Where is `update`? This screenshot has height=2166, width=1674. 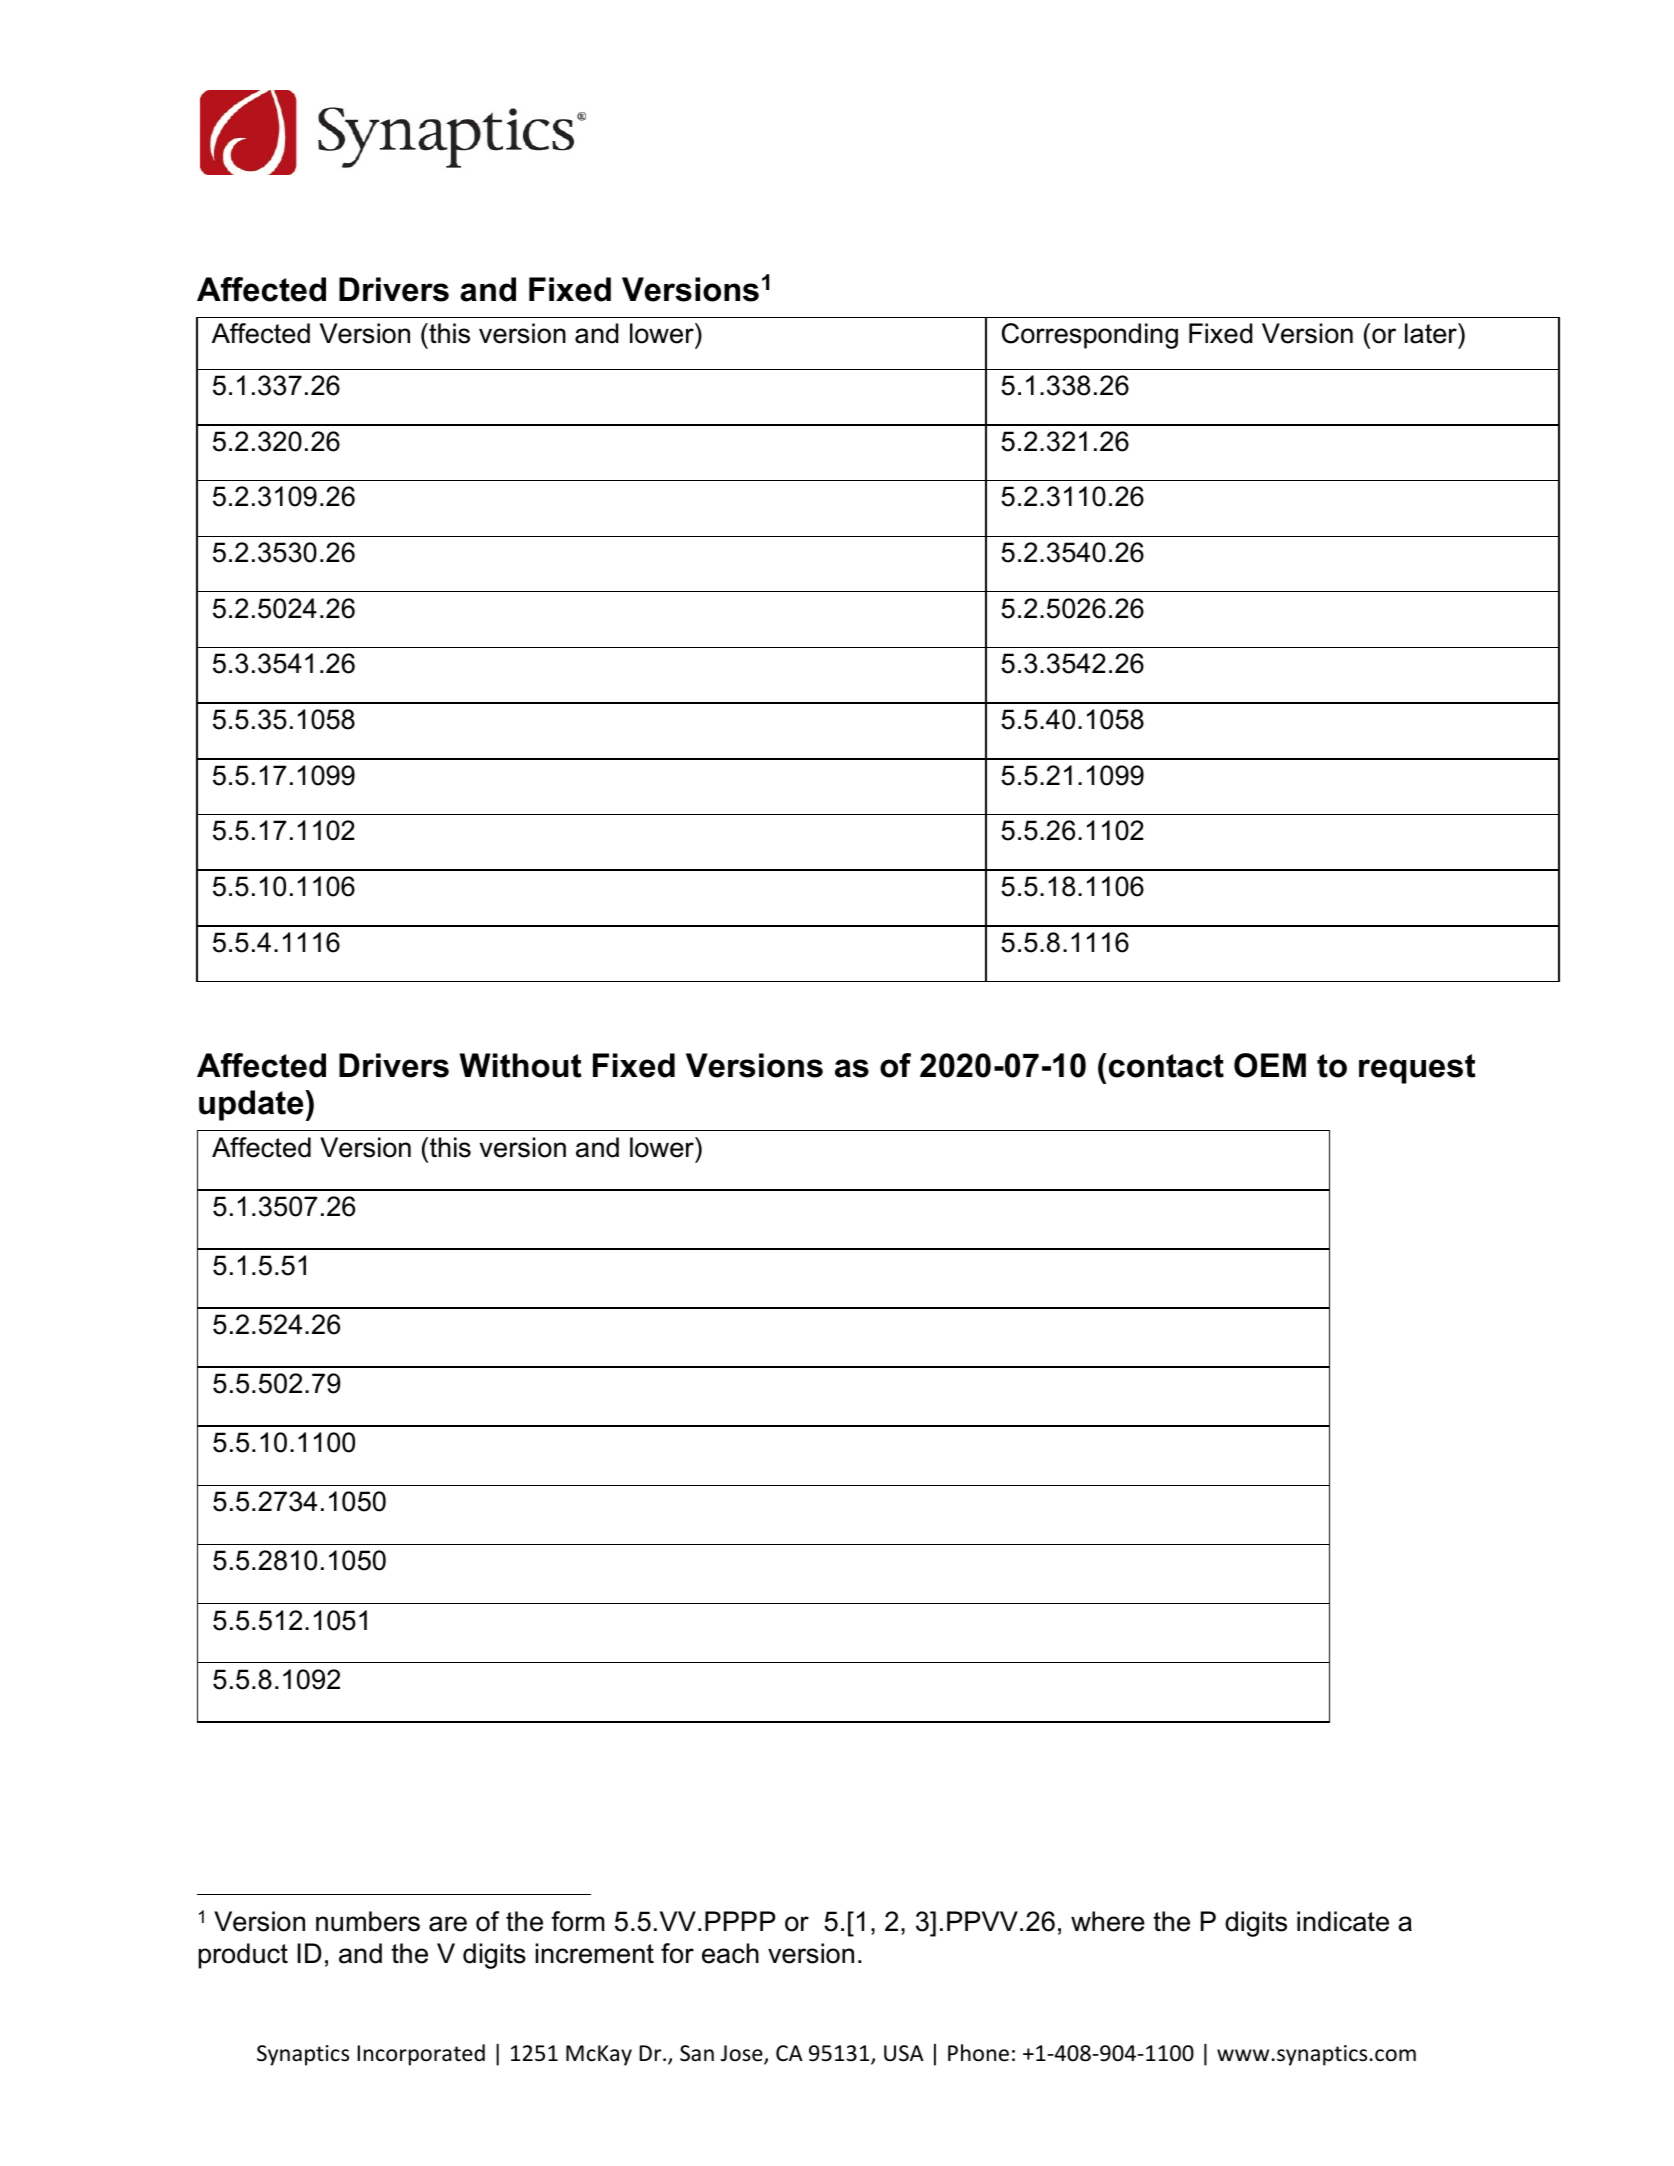 update is located at coordinates (252, 1105).
